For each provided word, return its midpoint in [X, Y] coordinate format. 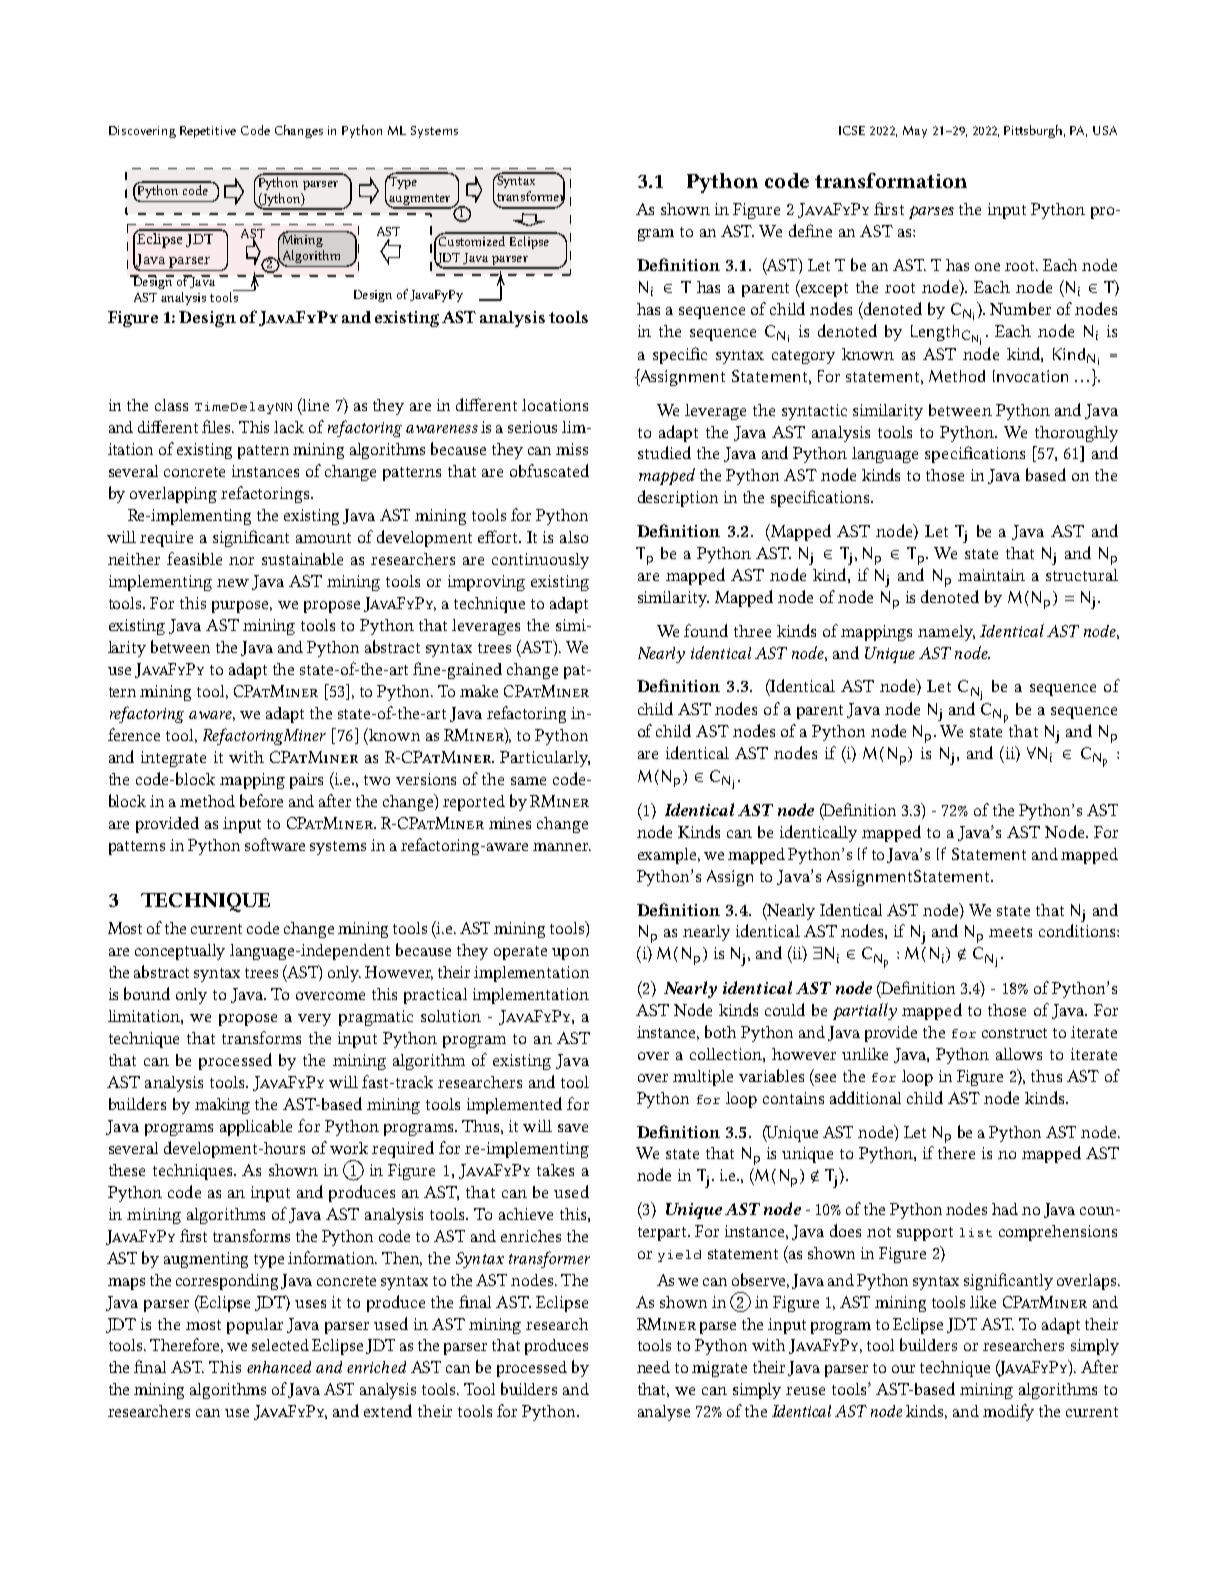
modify [1008, 1412]
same [528, 781]
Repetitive [208, 132]
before [261, 800]
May [915, 132]
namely [946, 633]
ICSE [852, 130]
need [653, 1367]
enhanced [279, 1367]
